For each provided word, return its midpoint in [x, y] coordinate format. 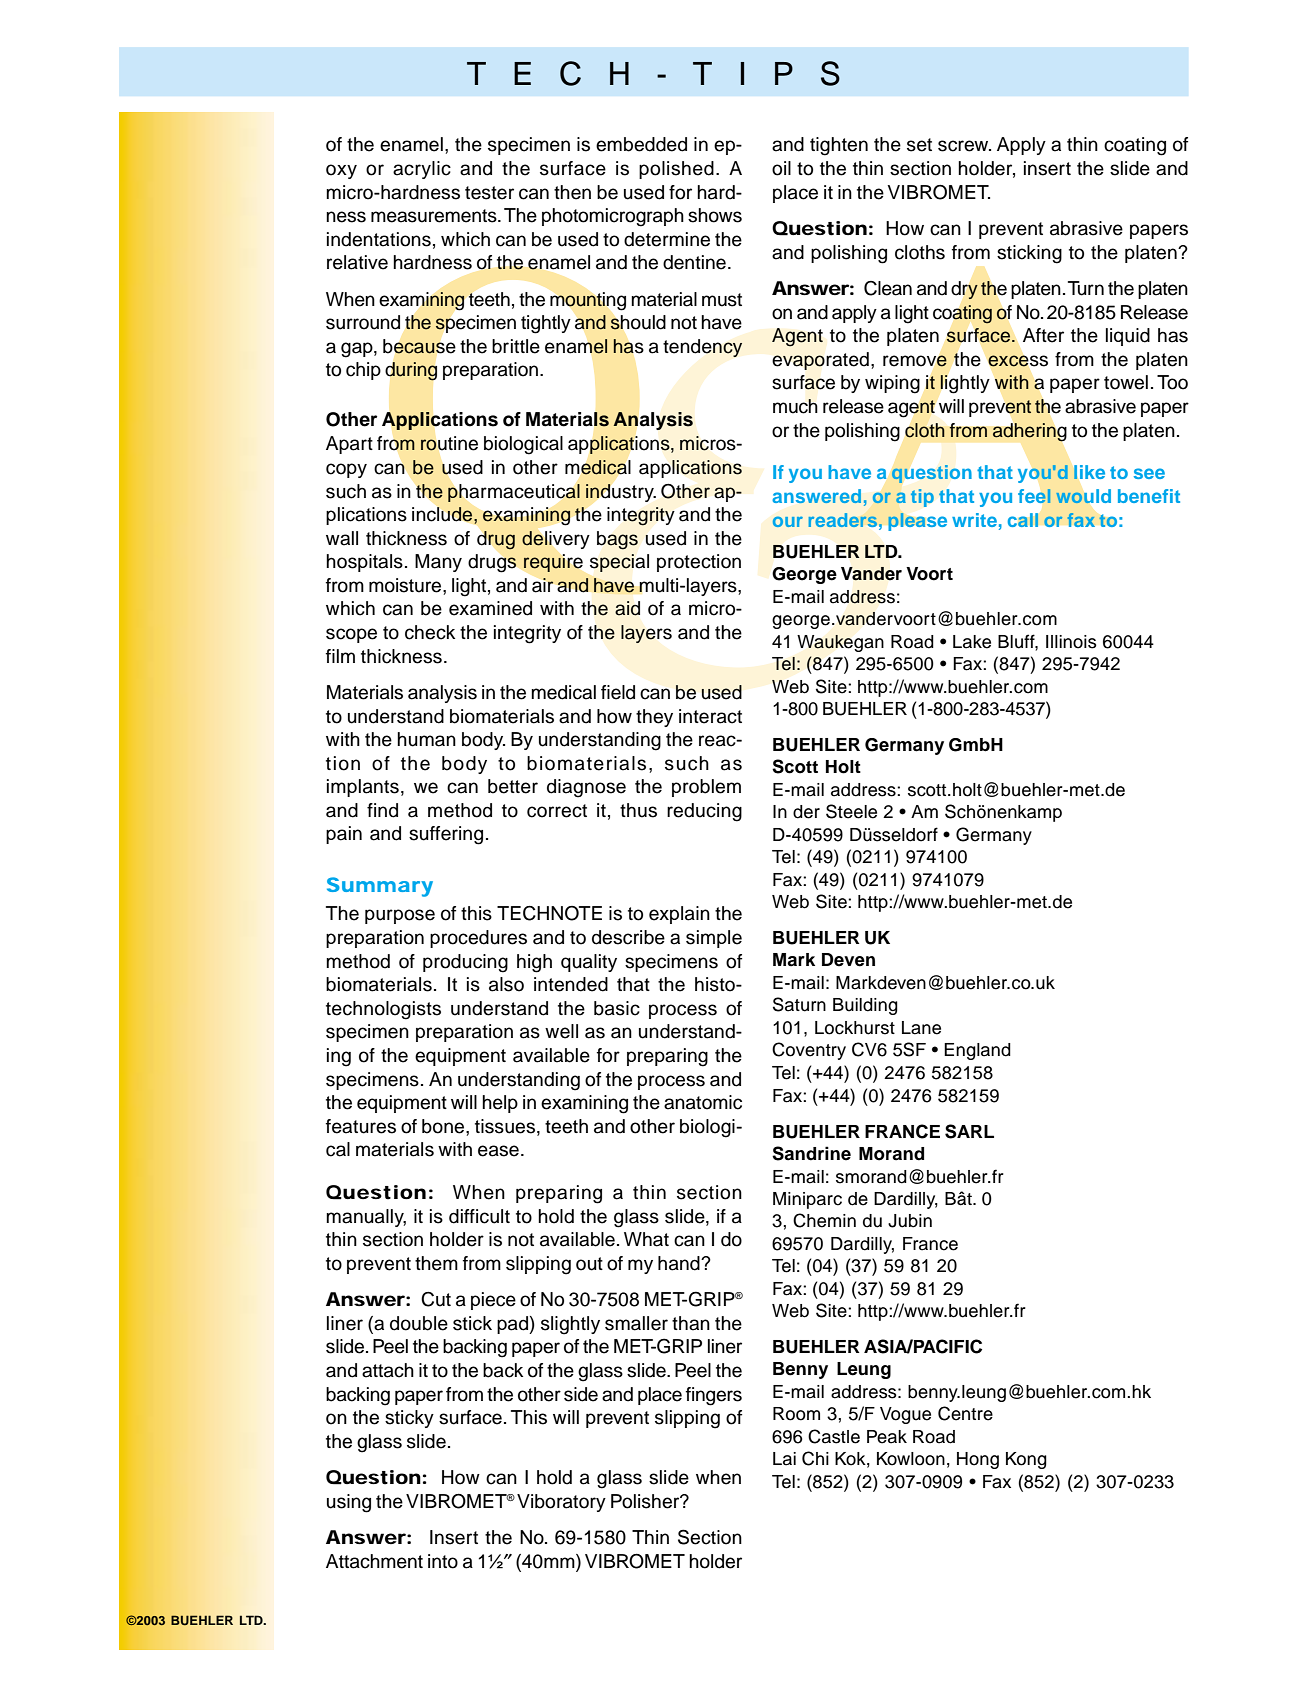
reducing [704, 812]
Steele [851, 811]
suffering [446, 835]
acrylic [422, 170]
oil [781, 168]
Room [796, 1414]
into [443, 1561]
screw [964, 146]
